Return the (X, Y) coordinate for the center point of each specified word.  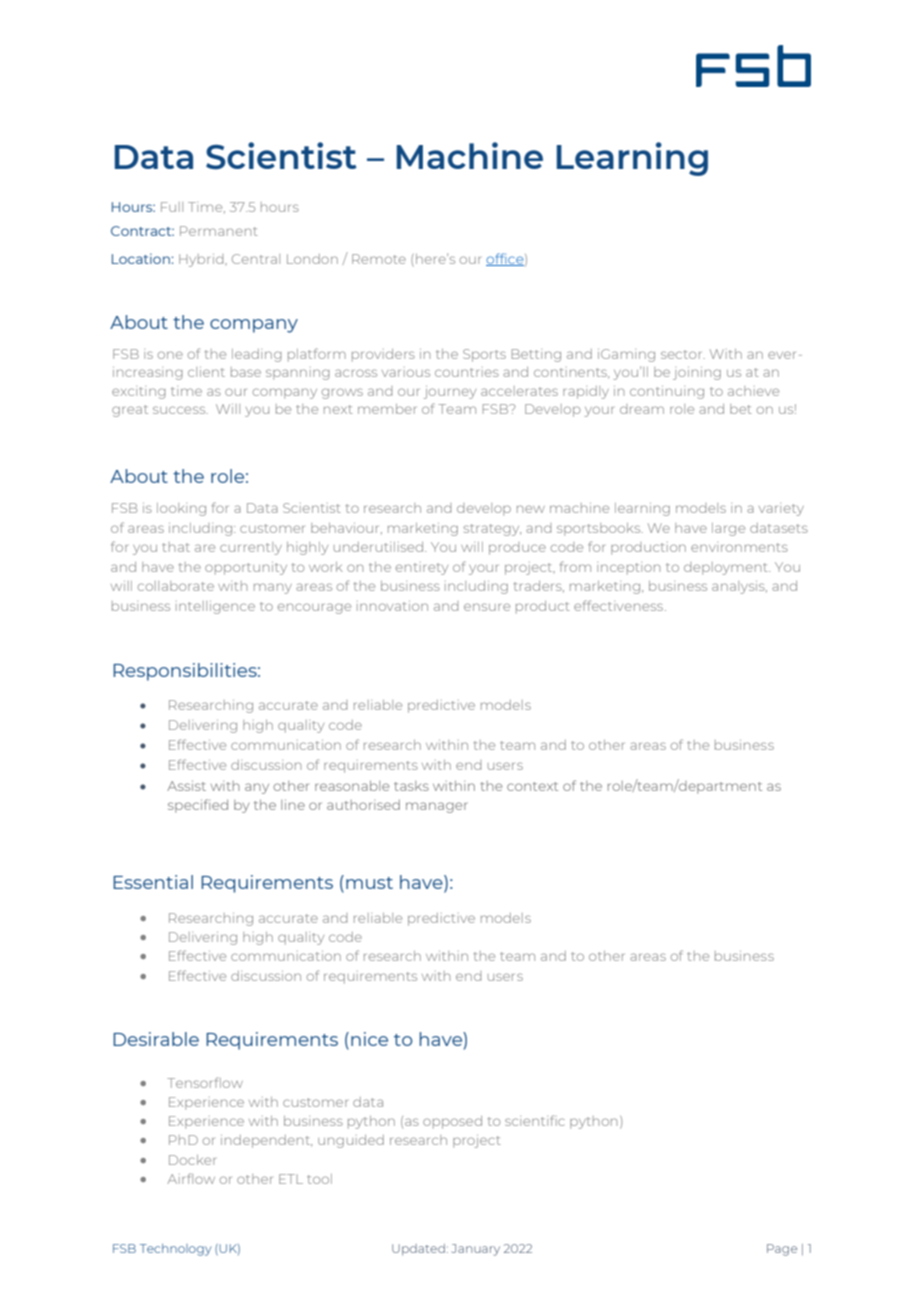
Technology (175, 1250)
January (476, 1250)
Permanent (219, 231)
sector (683, 354)
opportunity (246, 568)
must (369, 883)
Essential (153, 882)
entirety (422, 569)
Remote (379, 259)
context (532, 786)
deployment (727, 568)
